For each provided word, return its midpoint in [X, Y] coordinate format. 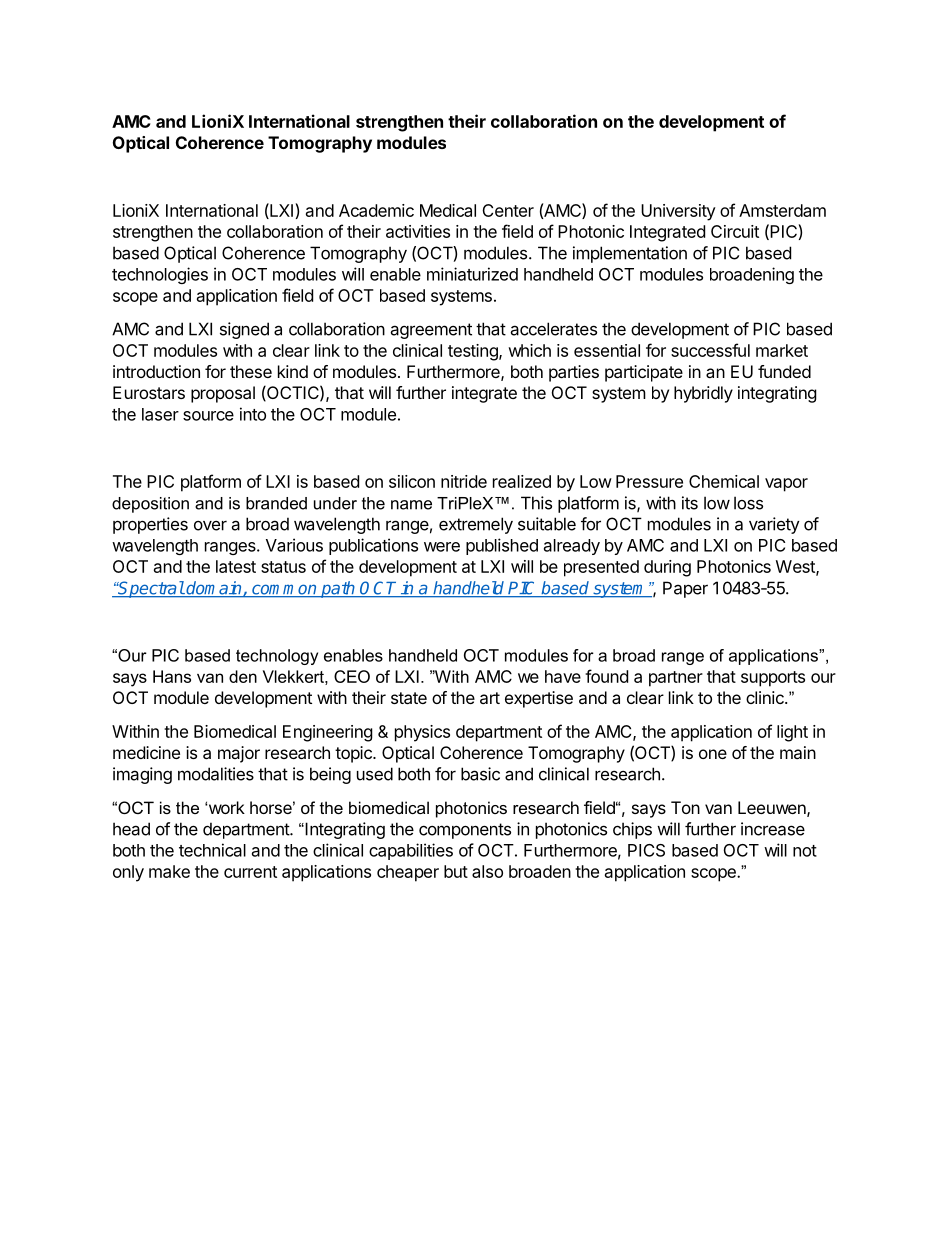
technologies [160, 275]
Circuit [735, 231]
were [442, 547]
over [210, 526]
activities [418, 231]
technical [212, 850]
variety [774, 525]
